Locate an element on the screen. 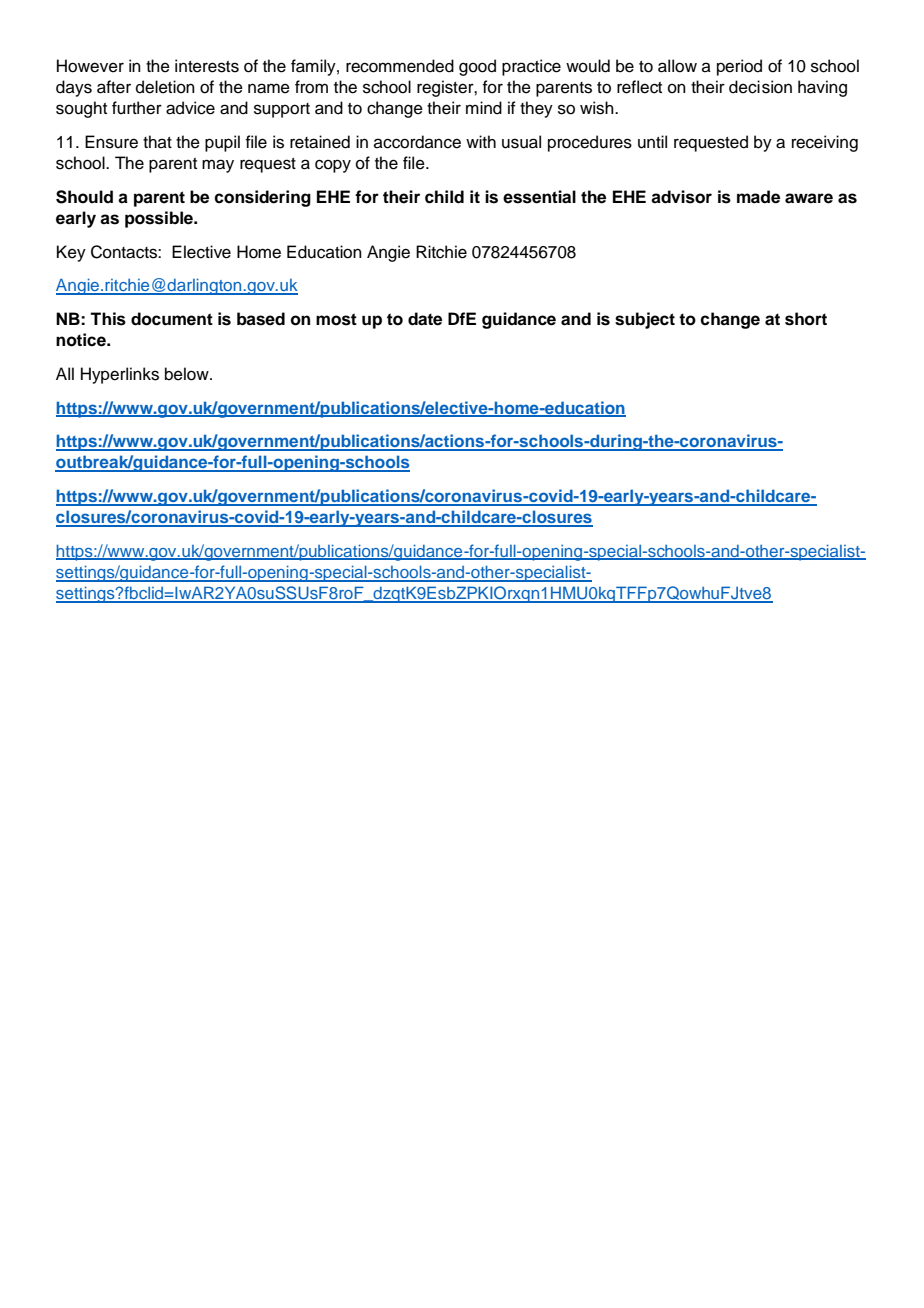  good is located at coordinates (477, 67).
